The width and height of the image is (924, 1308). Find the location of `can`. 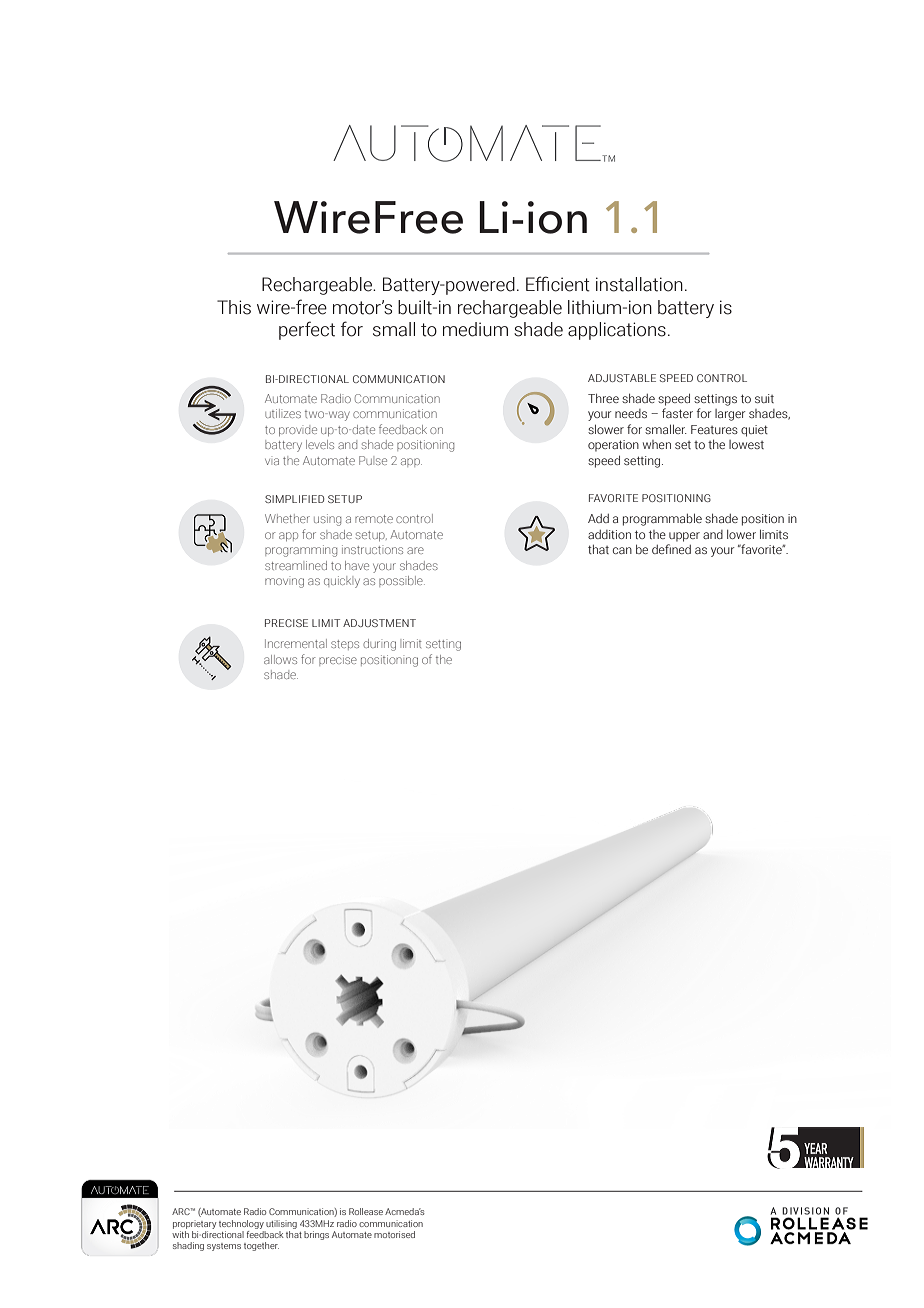

can is located at coordinates (622, 550).
